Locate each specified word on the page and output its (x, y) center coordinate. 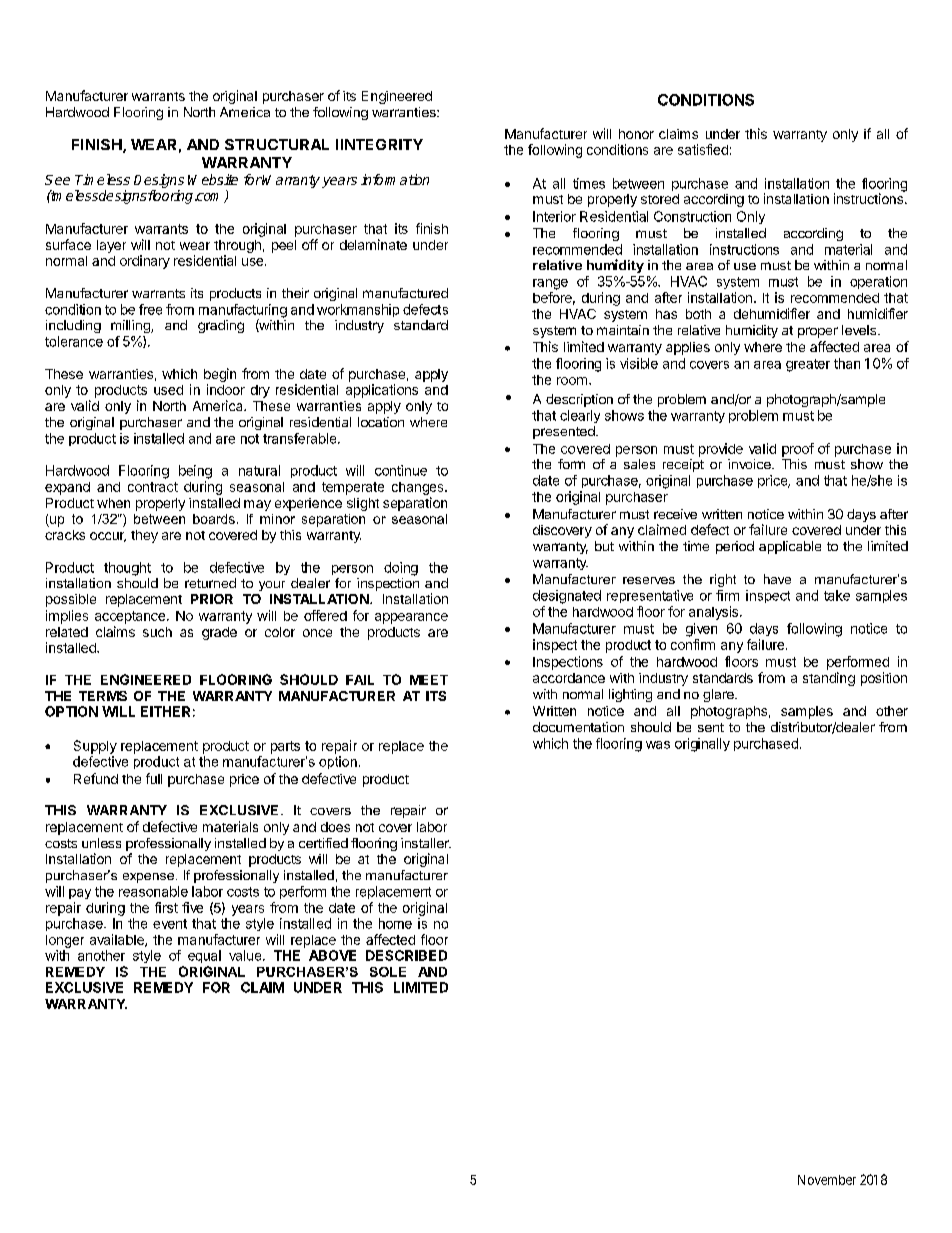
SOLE (388, 972)
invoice (750, 464)
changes (419, 488)
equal (204, 956)
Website (213, 179)
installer (426, 843)
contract (153, 487)
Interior (554, 216)
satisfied (703, 149)
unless (101, 843)
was (658, 745)
